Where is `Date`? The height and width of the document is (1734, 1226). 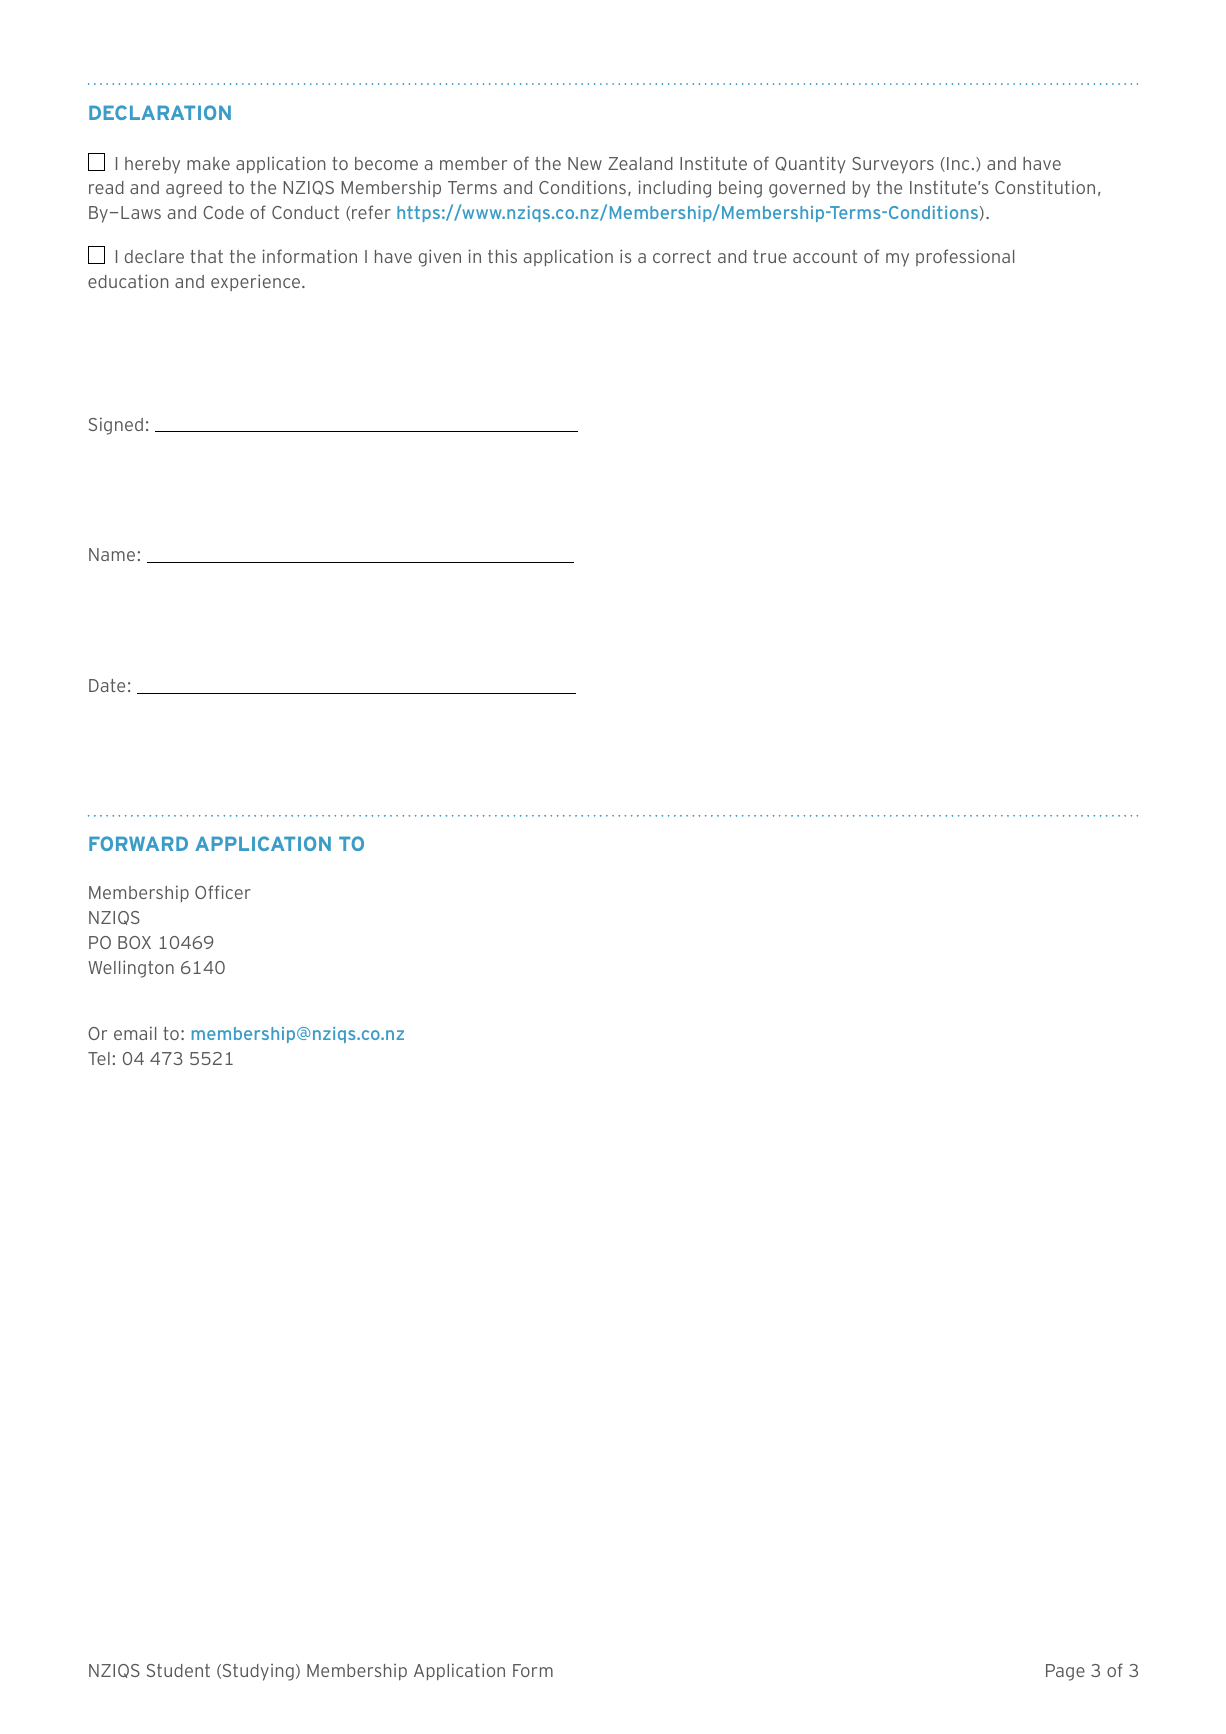
Date is located at coordinates (107, 685).
